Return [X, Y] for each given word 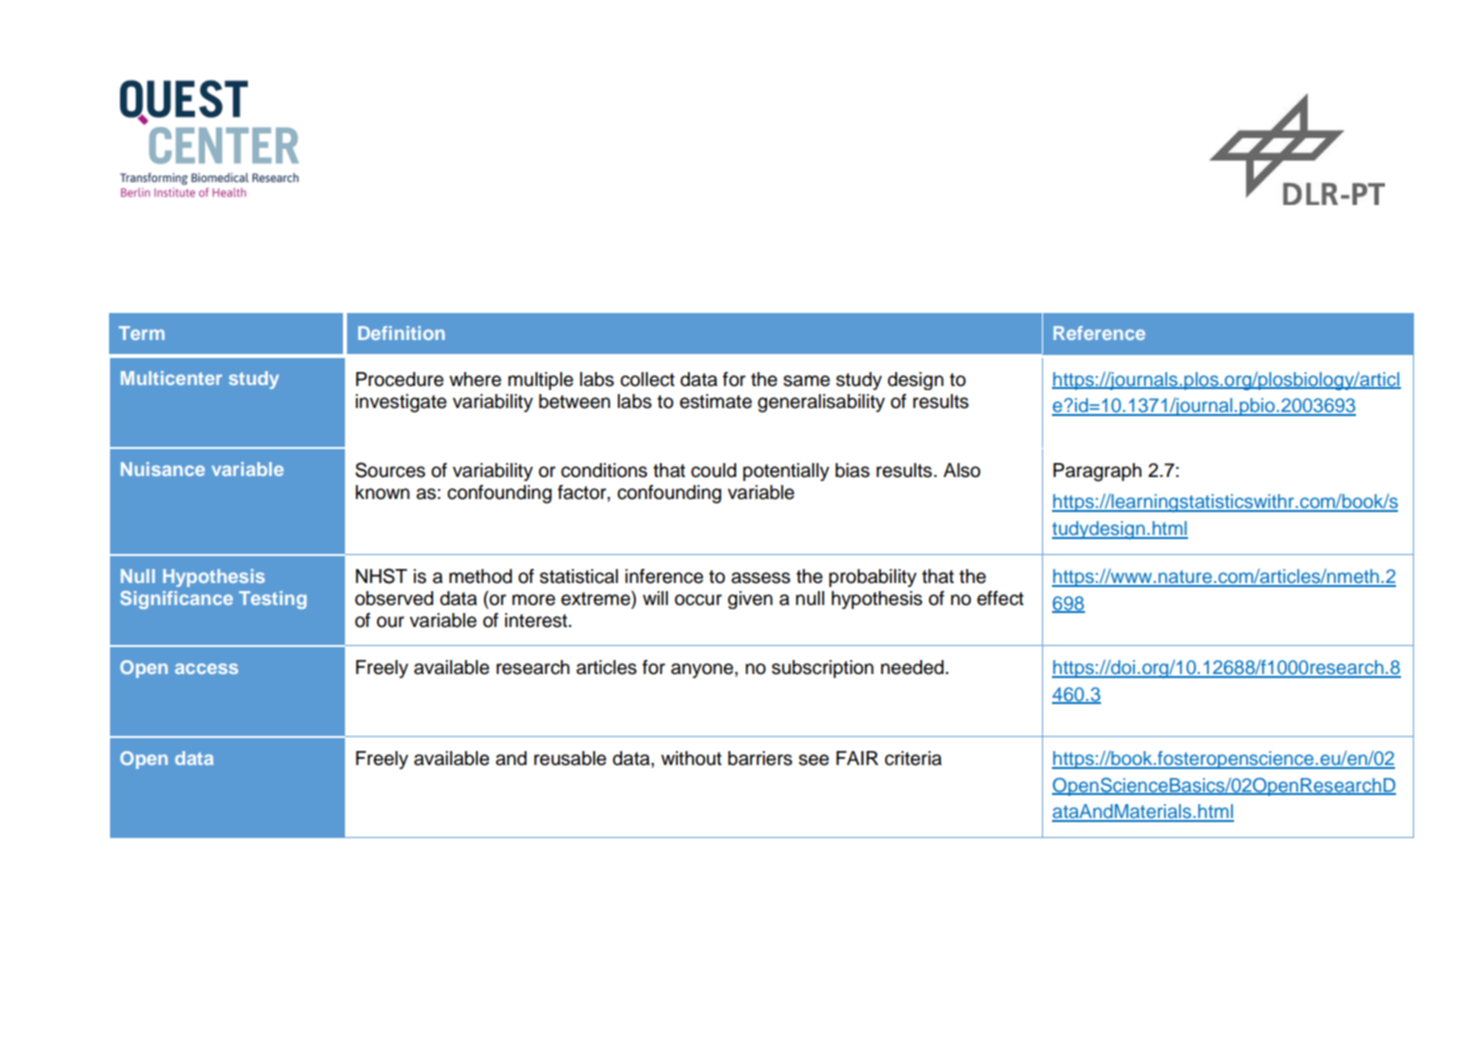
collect [647, 379]
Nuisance [163, 469]
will [655, 598]
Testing [273, 600]
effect [1000, 598]
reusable [570, 758]
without [691, 758]
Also [962, 470]
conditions [604, 470]
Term [142, 333]
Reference [1099, 333]
